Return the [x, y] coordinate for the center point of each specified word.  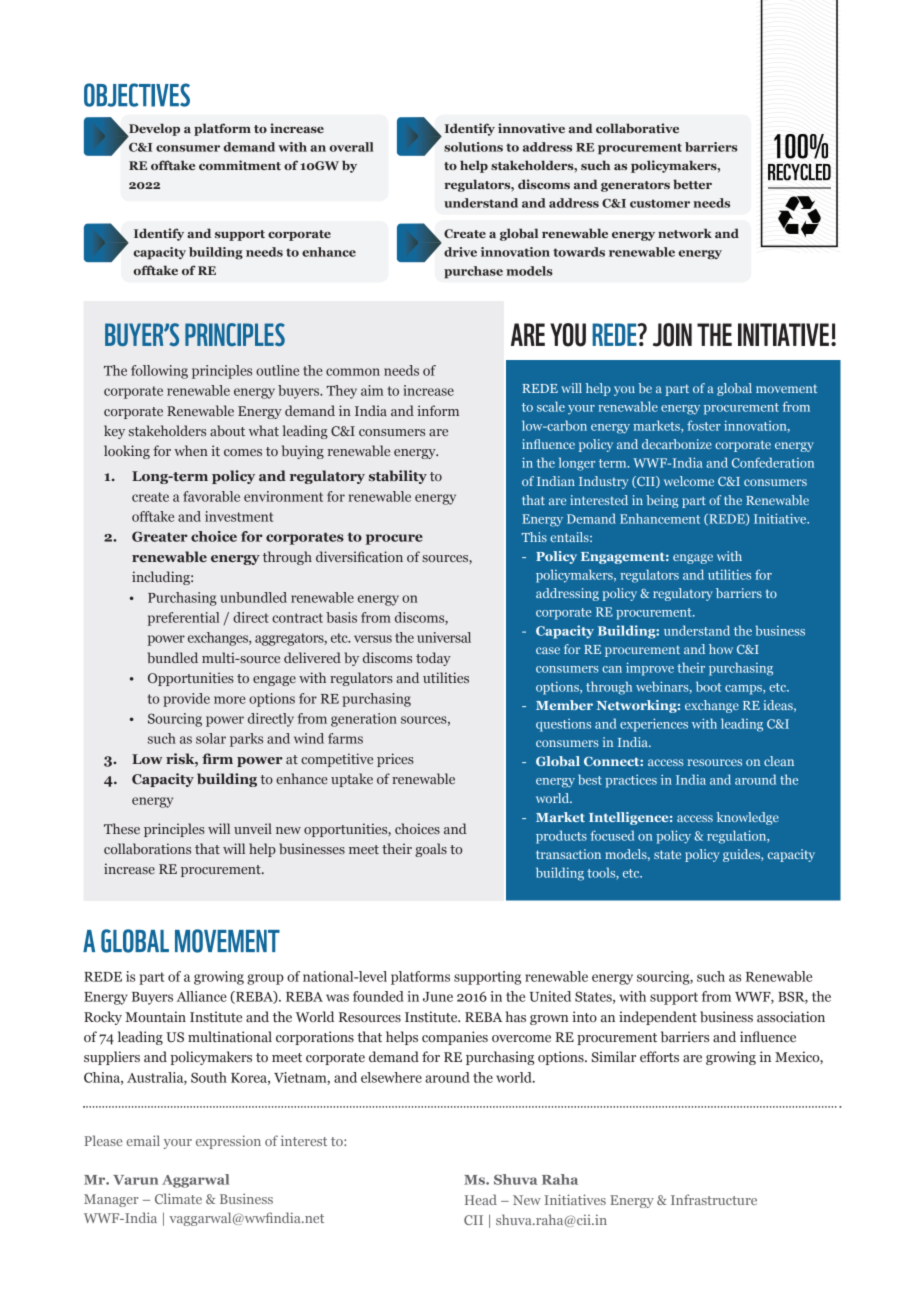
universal [444, 637]
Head [481, 1199]
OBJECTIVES [137, 95]
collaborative [637, 128]
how [721, 649]
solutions [473, 147]
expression [228, 1142]
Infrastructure [714, 1199]
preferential [183, 619]
